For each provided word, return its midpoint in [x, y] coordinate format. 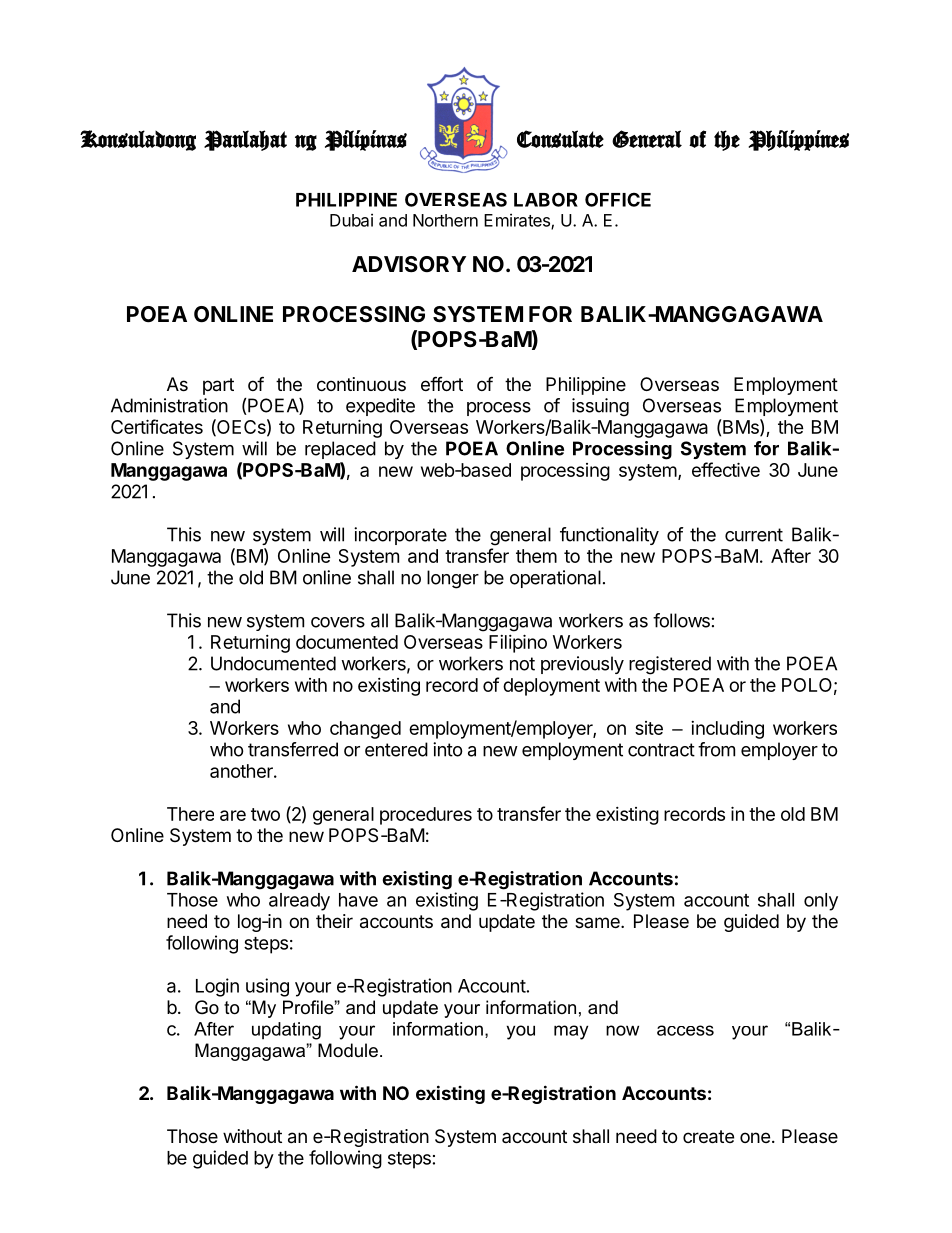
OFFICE [618, 199]
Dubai [351, 220]
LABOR [546, 199]
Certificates [157, 426]
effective [726, 469]
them [536, 556]
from [716, 749]
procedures [426, 816]
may [571, 1032]
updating [286, 1031]
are [233, 815]
